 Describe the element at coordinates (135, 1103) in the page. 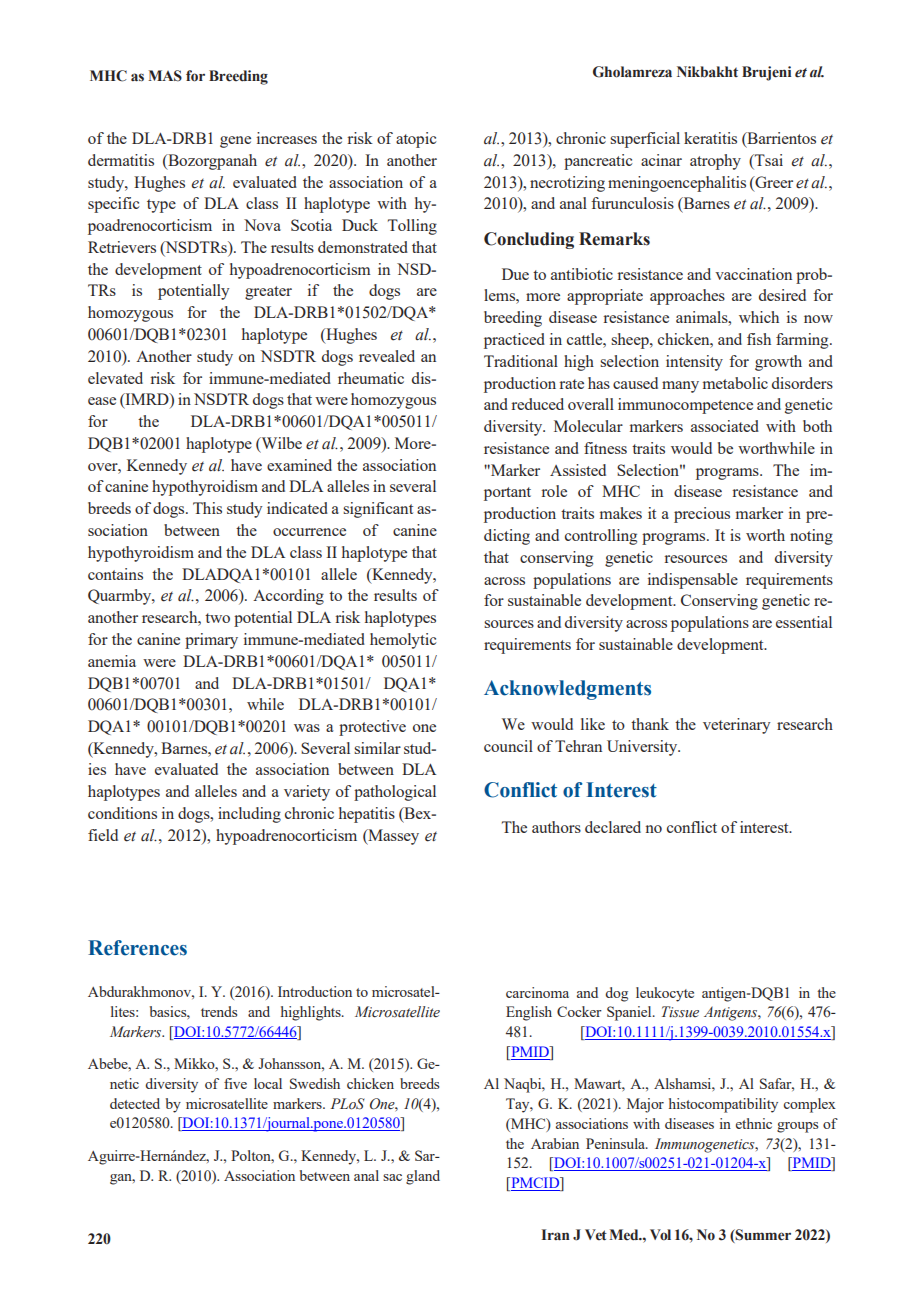

I see `detected` at that location.
